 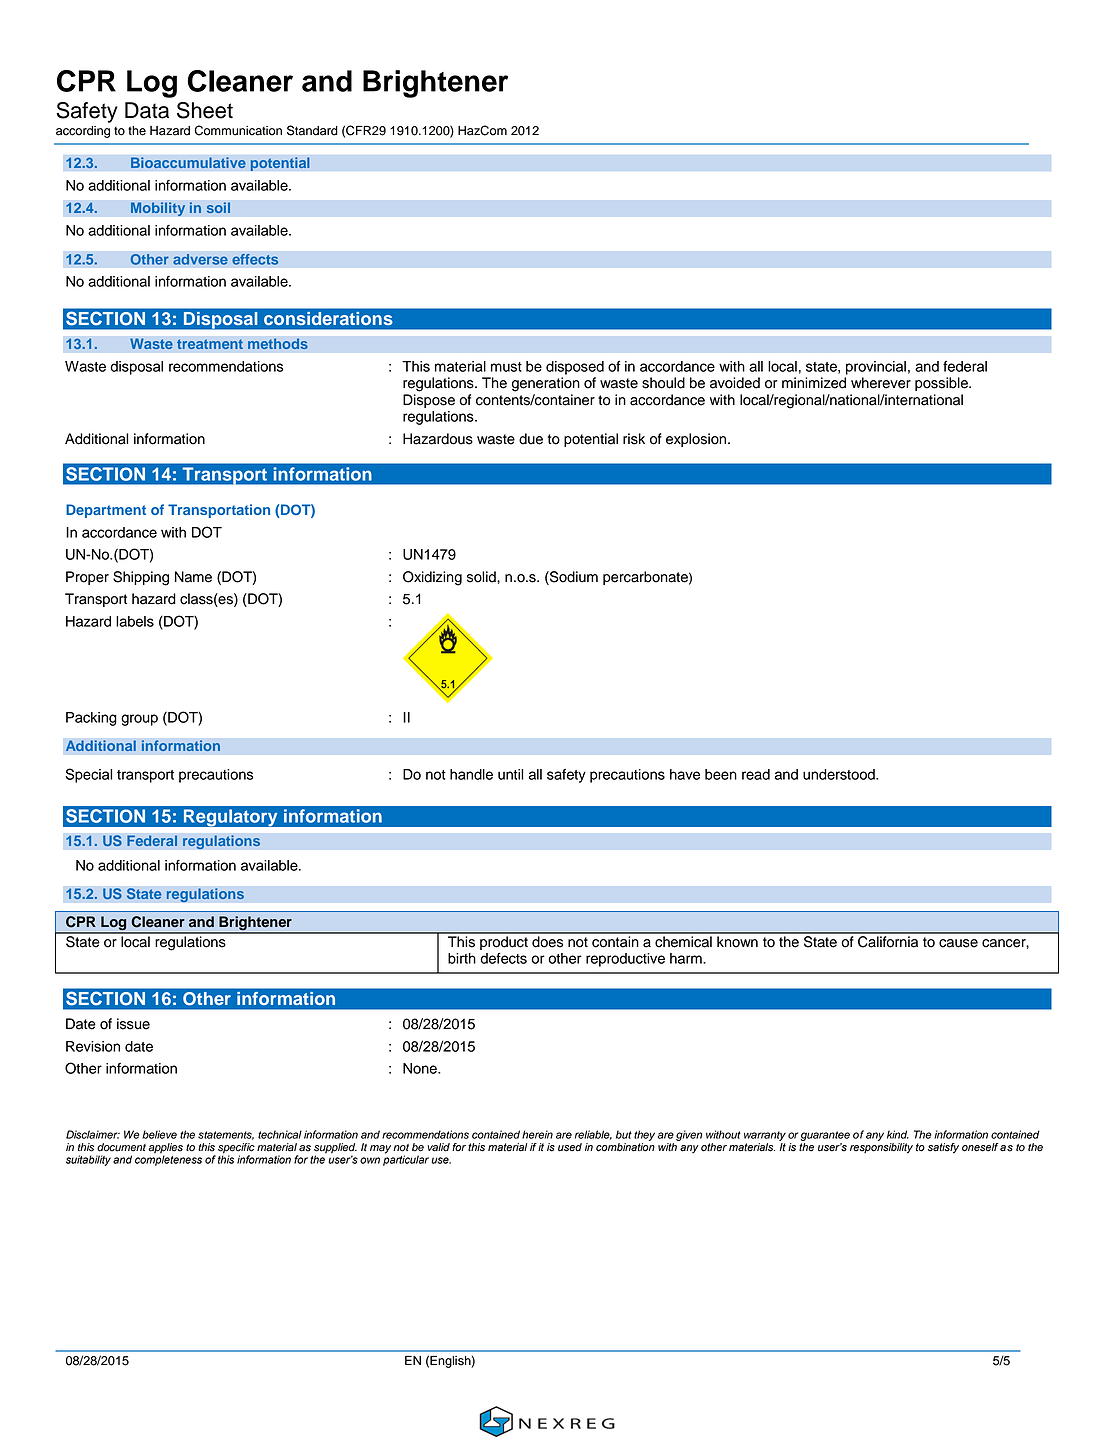 I want to click on solid, so click(x=482, y=577).
